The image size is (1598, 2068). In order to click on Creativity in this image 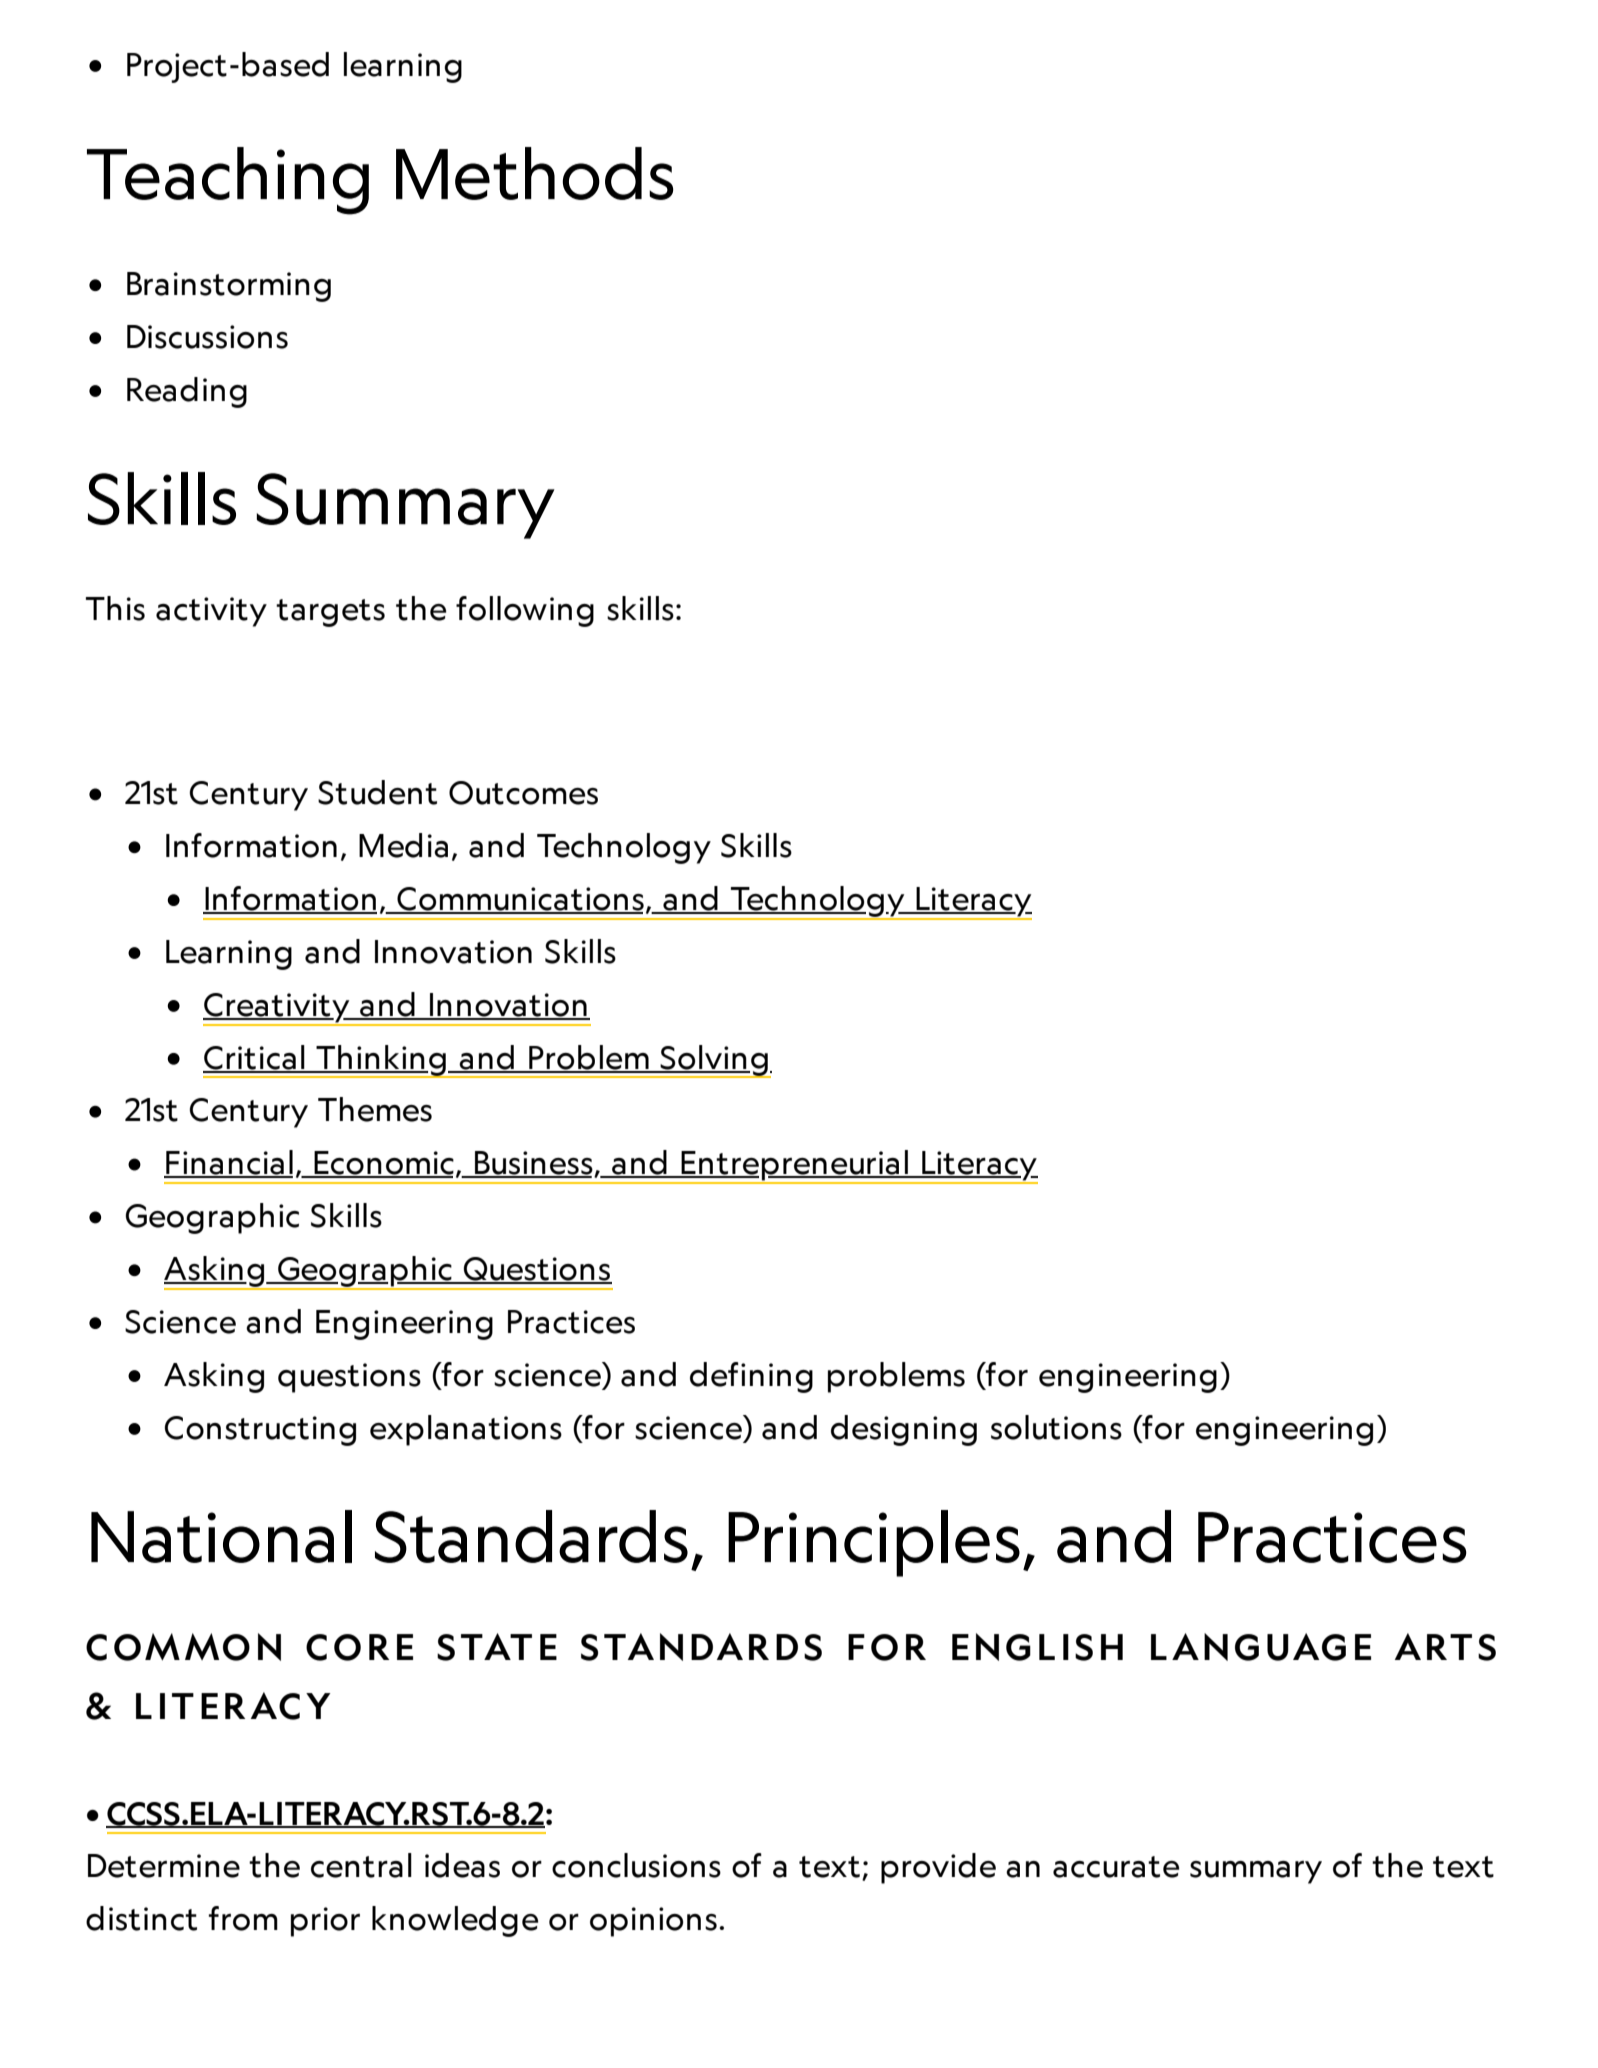, I will do `click(277, 1009)`.
